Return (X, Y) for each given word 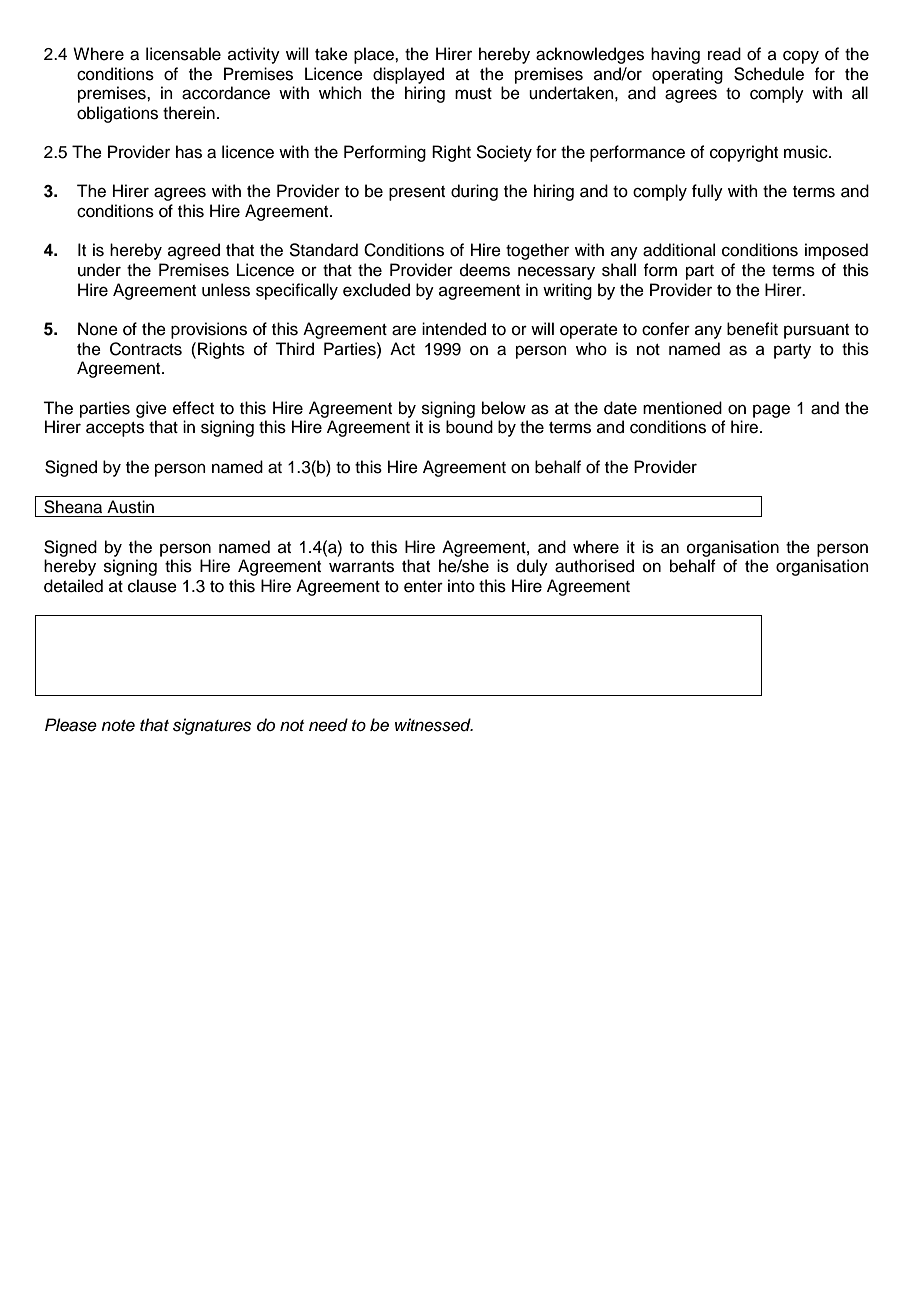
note (118, 726)
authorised (594, 566)
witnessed (434, 725)
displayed (408, 75)
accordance (226, 93)
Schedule (769, 74)
